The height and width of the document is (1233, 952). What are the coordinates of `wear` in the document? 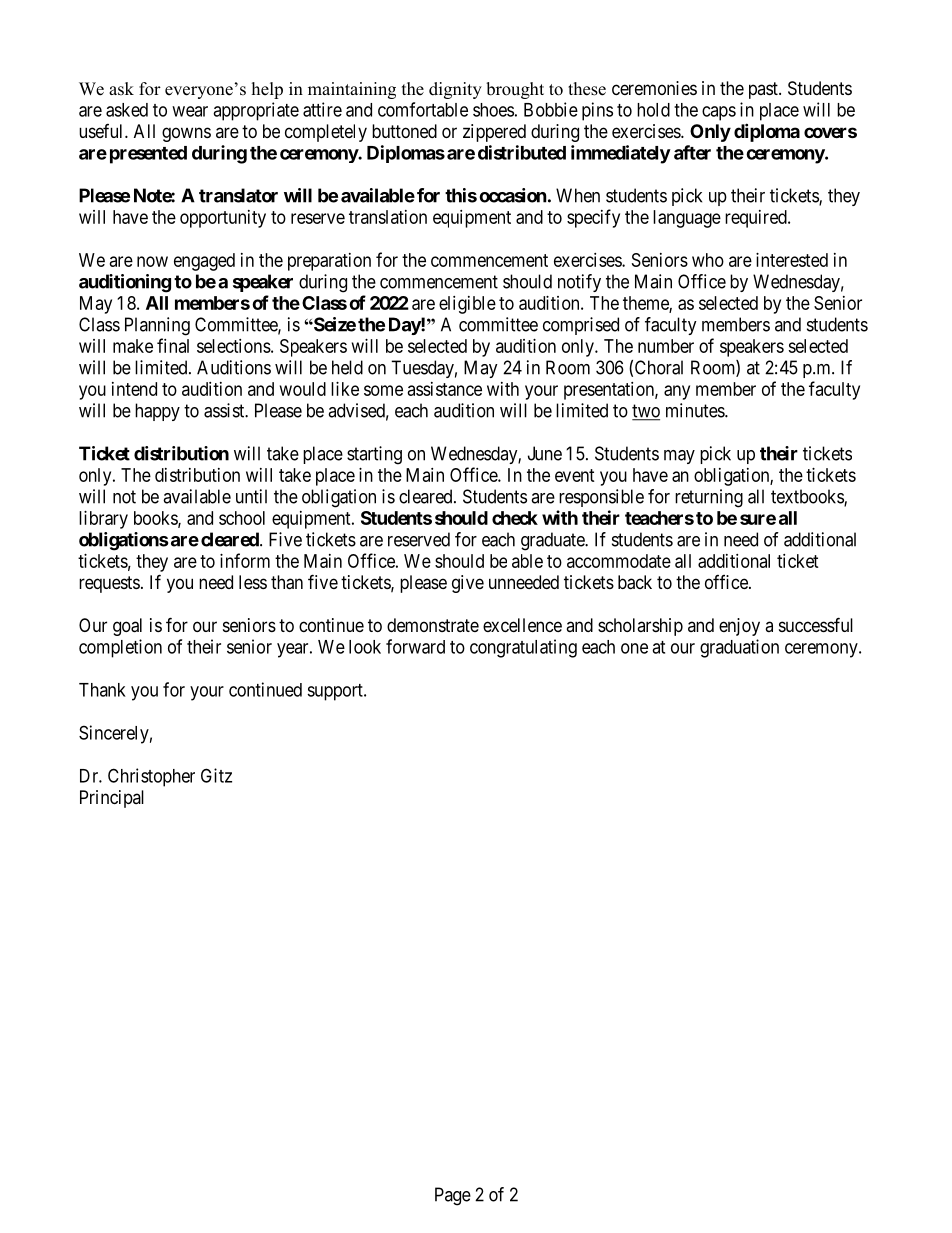 It's located at (190, 111).
